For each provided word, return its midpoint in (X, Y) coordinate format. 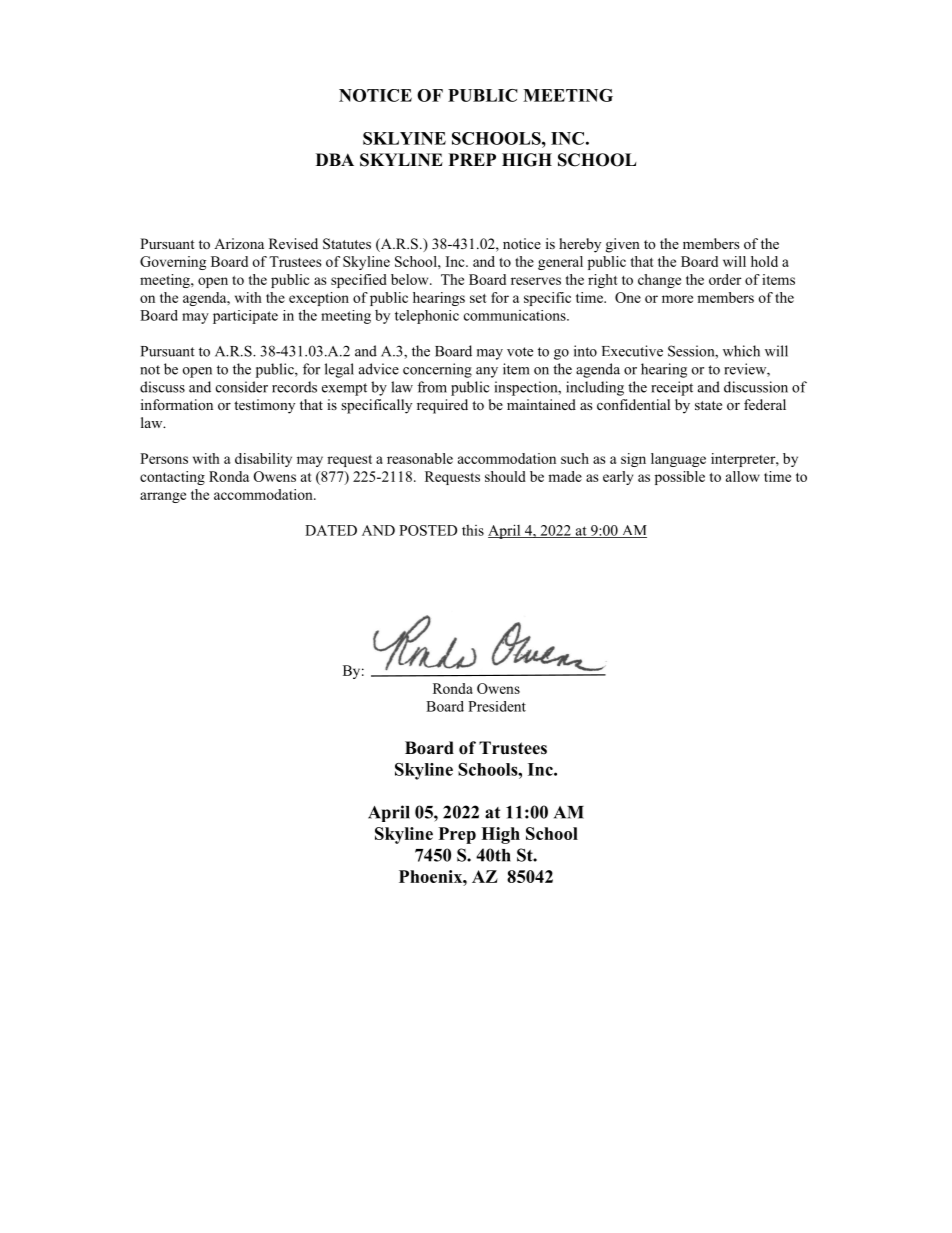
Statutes (347, 244)
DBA (335, 159)
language (678, 460)
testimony (264, 406)
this (473, 530)
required (442, 406)
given (623, 245)
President (497, 706)
